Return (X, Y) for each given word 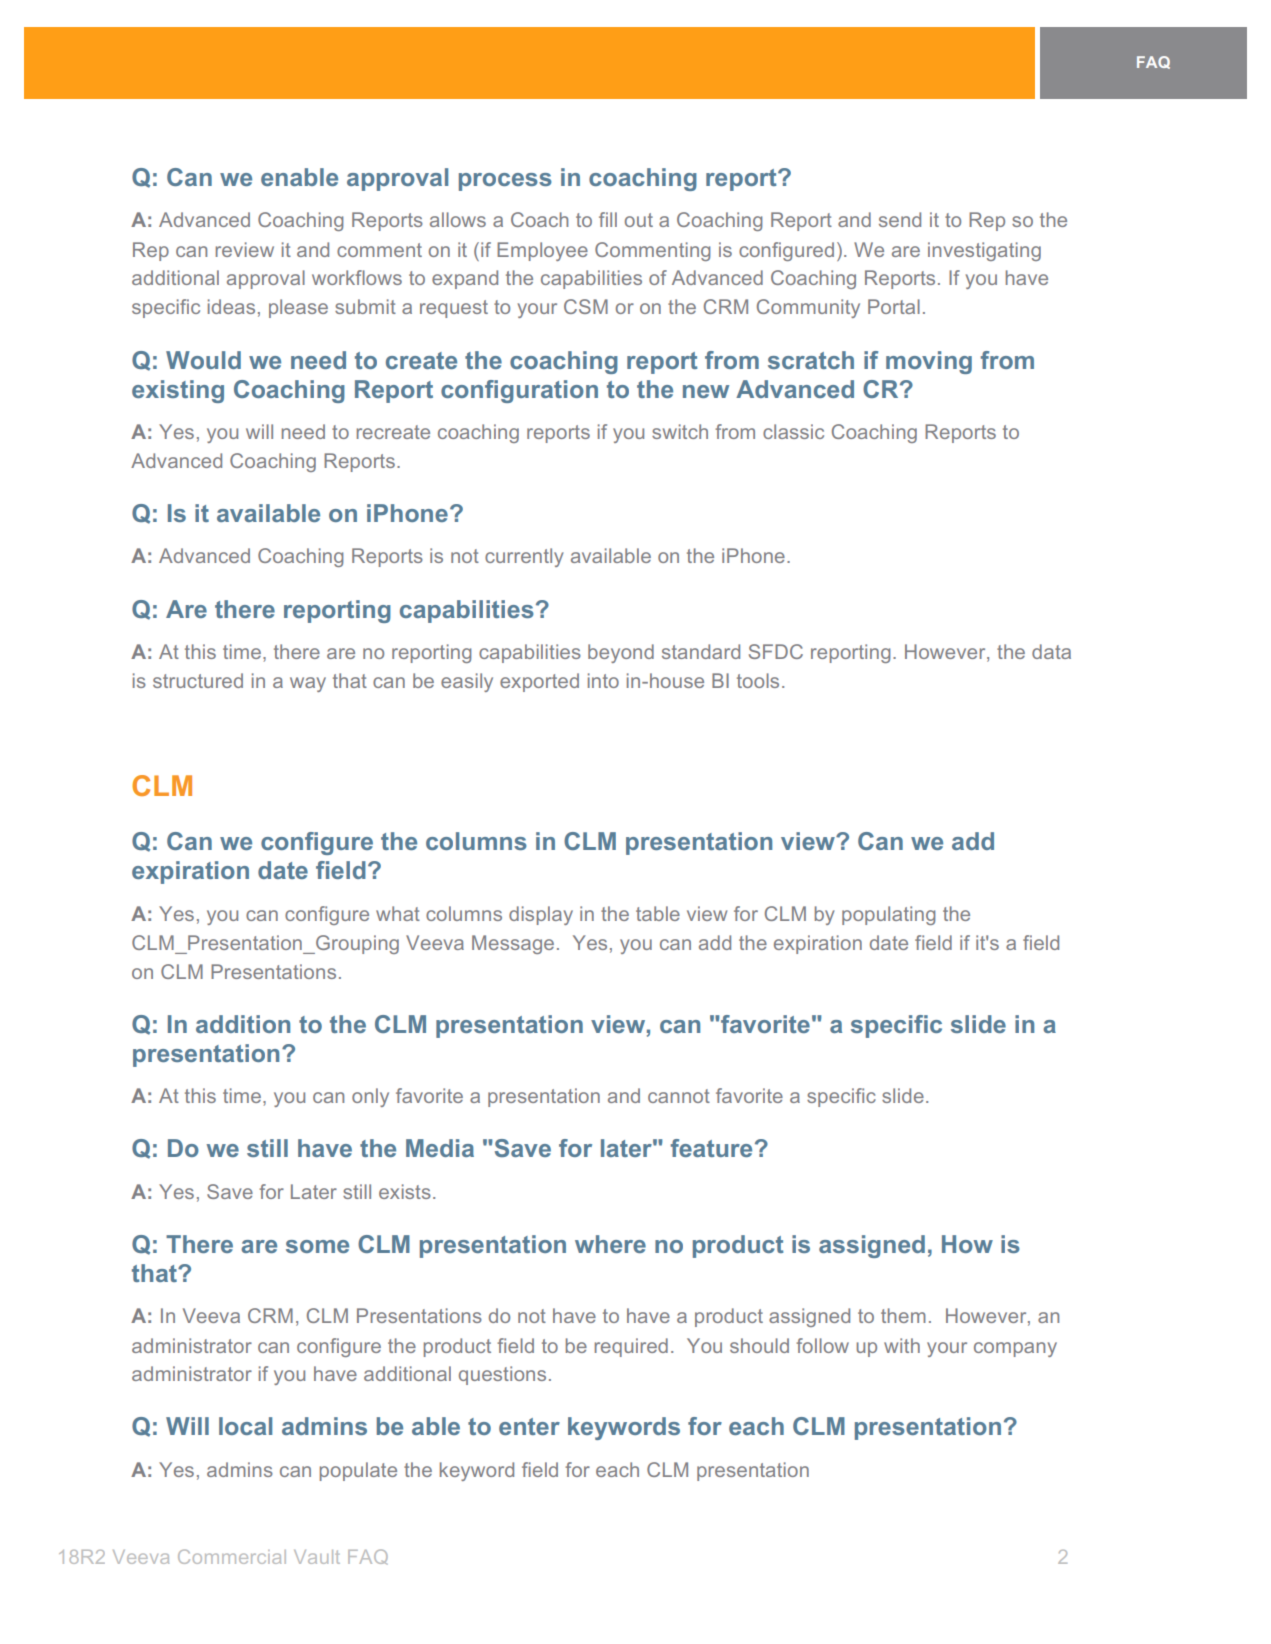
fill (608, 219)
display (541, 915)
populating (888, 915)
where (610, 1244)
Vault (317, 1557)
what (398, 913)
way (308, 684)
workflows (357, 277)
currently (524, 557)
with (902, 1345)
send (900, 219)
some (317, 1246)
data (1051, 651)
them (903, 1315)
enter (529, 1426)
